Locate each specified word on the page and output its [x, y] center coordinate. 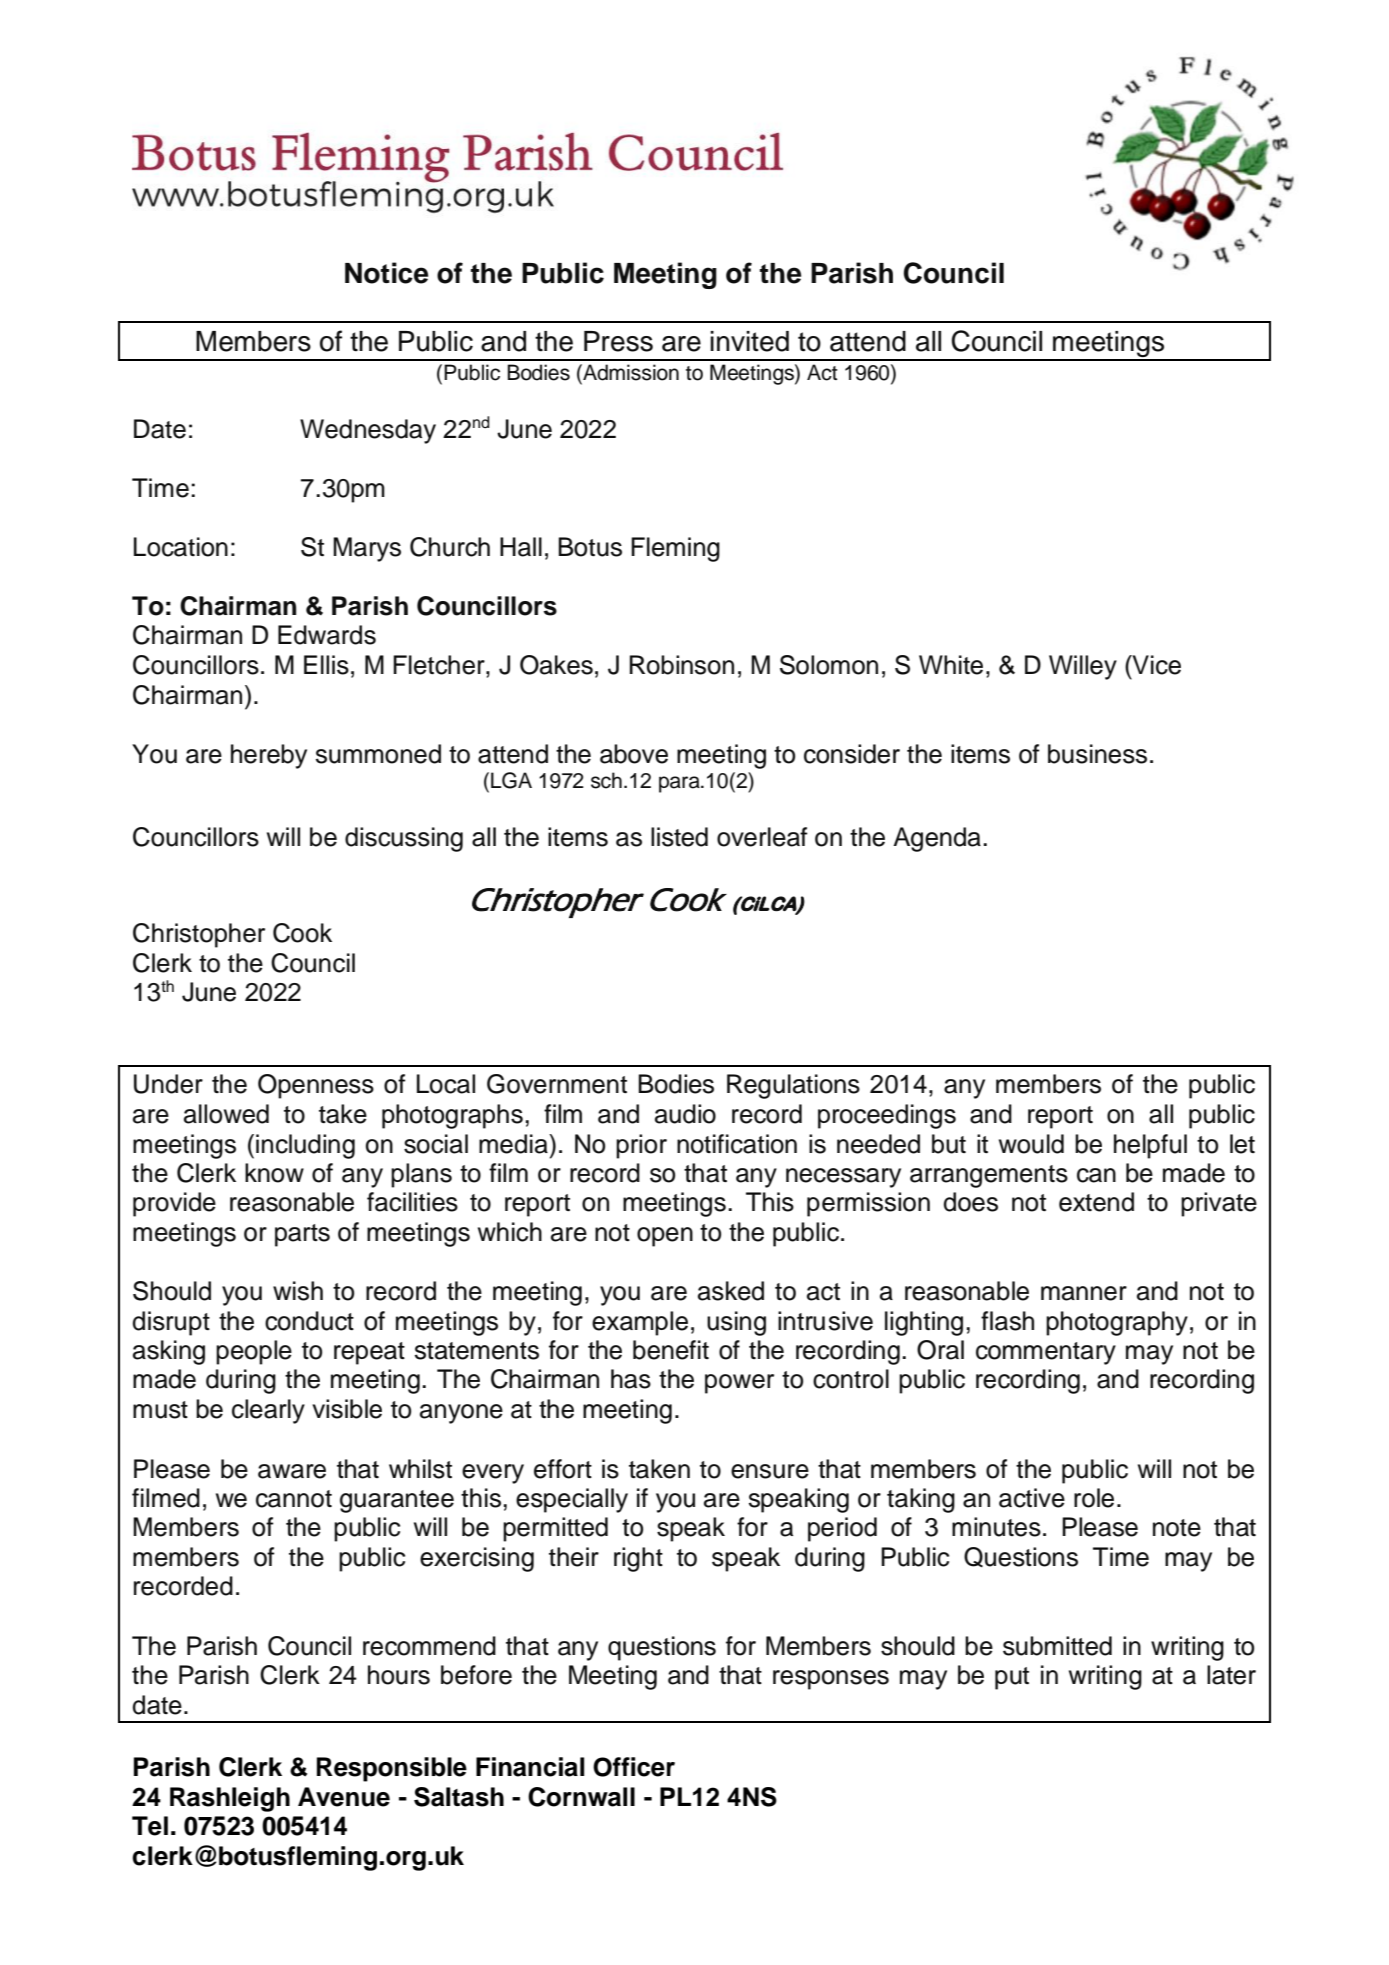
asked [731, 1291]
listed [679, 837]
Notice [386, 273]
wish [298, 1291]
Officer [634, 1767]
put [1012, 1678]
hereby [269, 756]
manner [1084, 1293]
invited [749, 341]
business [1097, 754]
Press [618, 341]
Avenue [344, 1797]
